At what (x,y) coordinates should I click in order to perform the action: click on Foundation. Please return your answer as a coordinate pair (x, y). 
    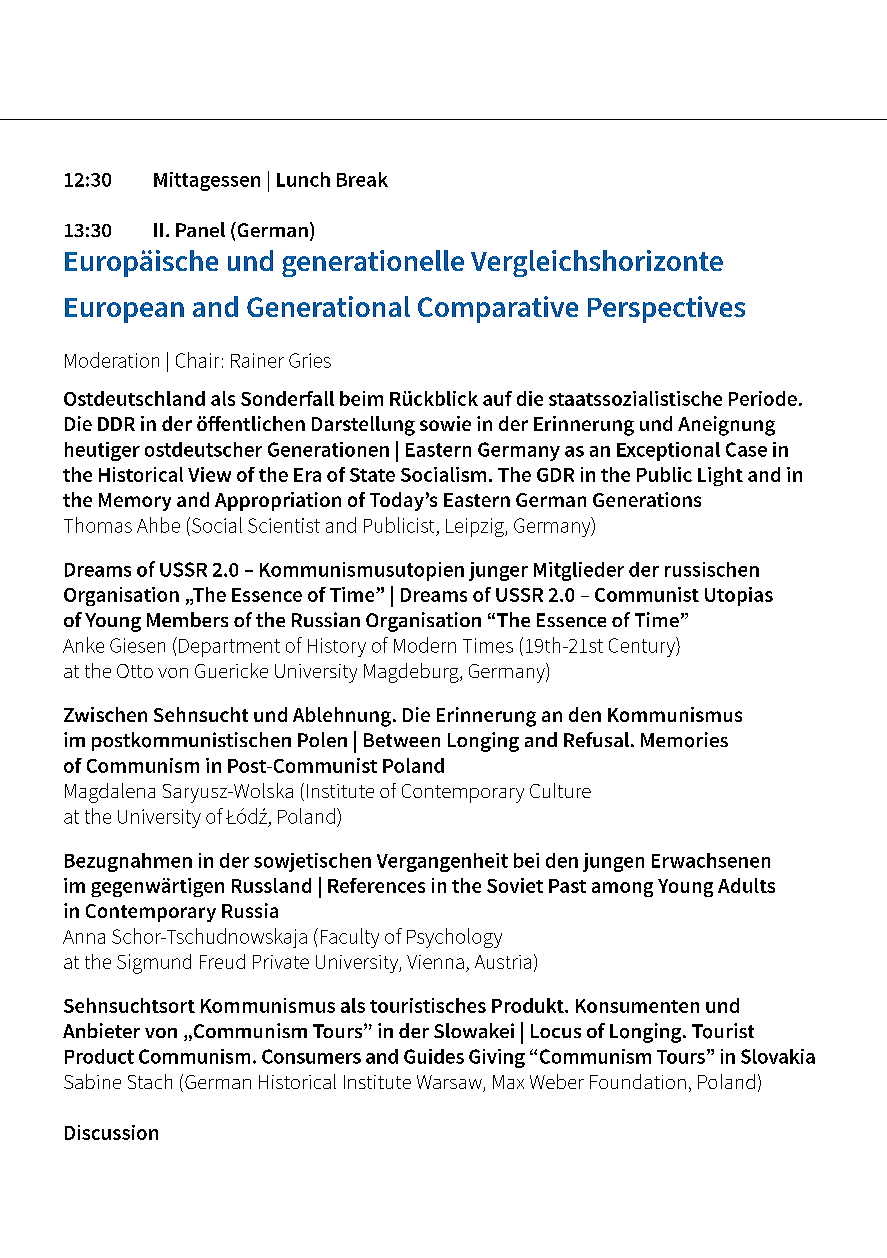
    Looking at the image, I should click on (638, 1081).
